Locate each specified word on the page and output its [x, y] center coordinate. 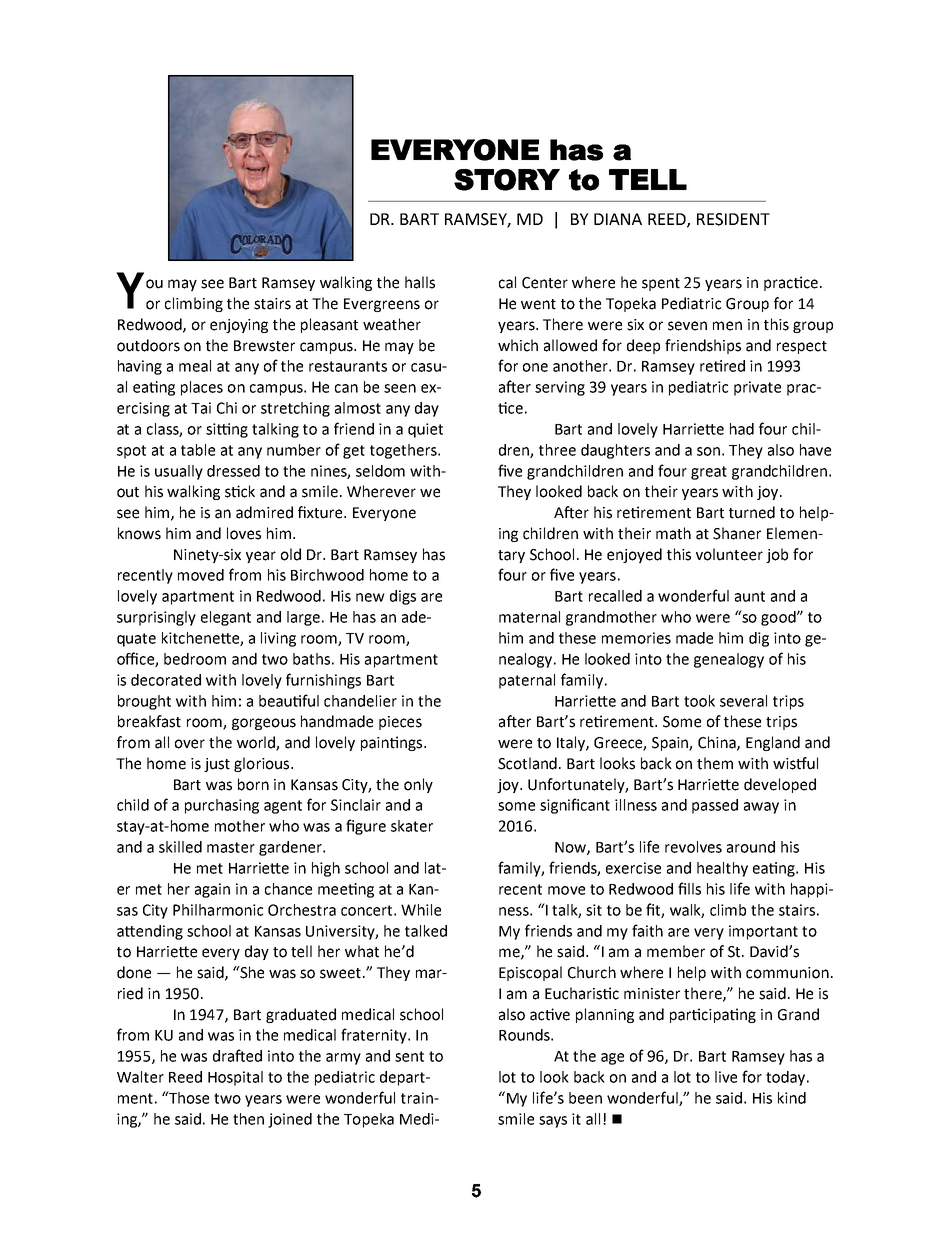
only [418, 785]
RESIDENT [733, 219]
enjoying [239, 326]
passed [715, 806]
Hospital [235, 1078]
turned [752, 512]
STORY [507, 180]
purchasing [222, 806]
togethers [404, 451]
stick [240, 491]
